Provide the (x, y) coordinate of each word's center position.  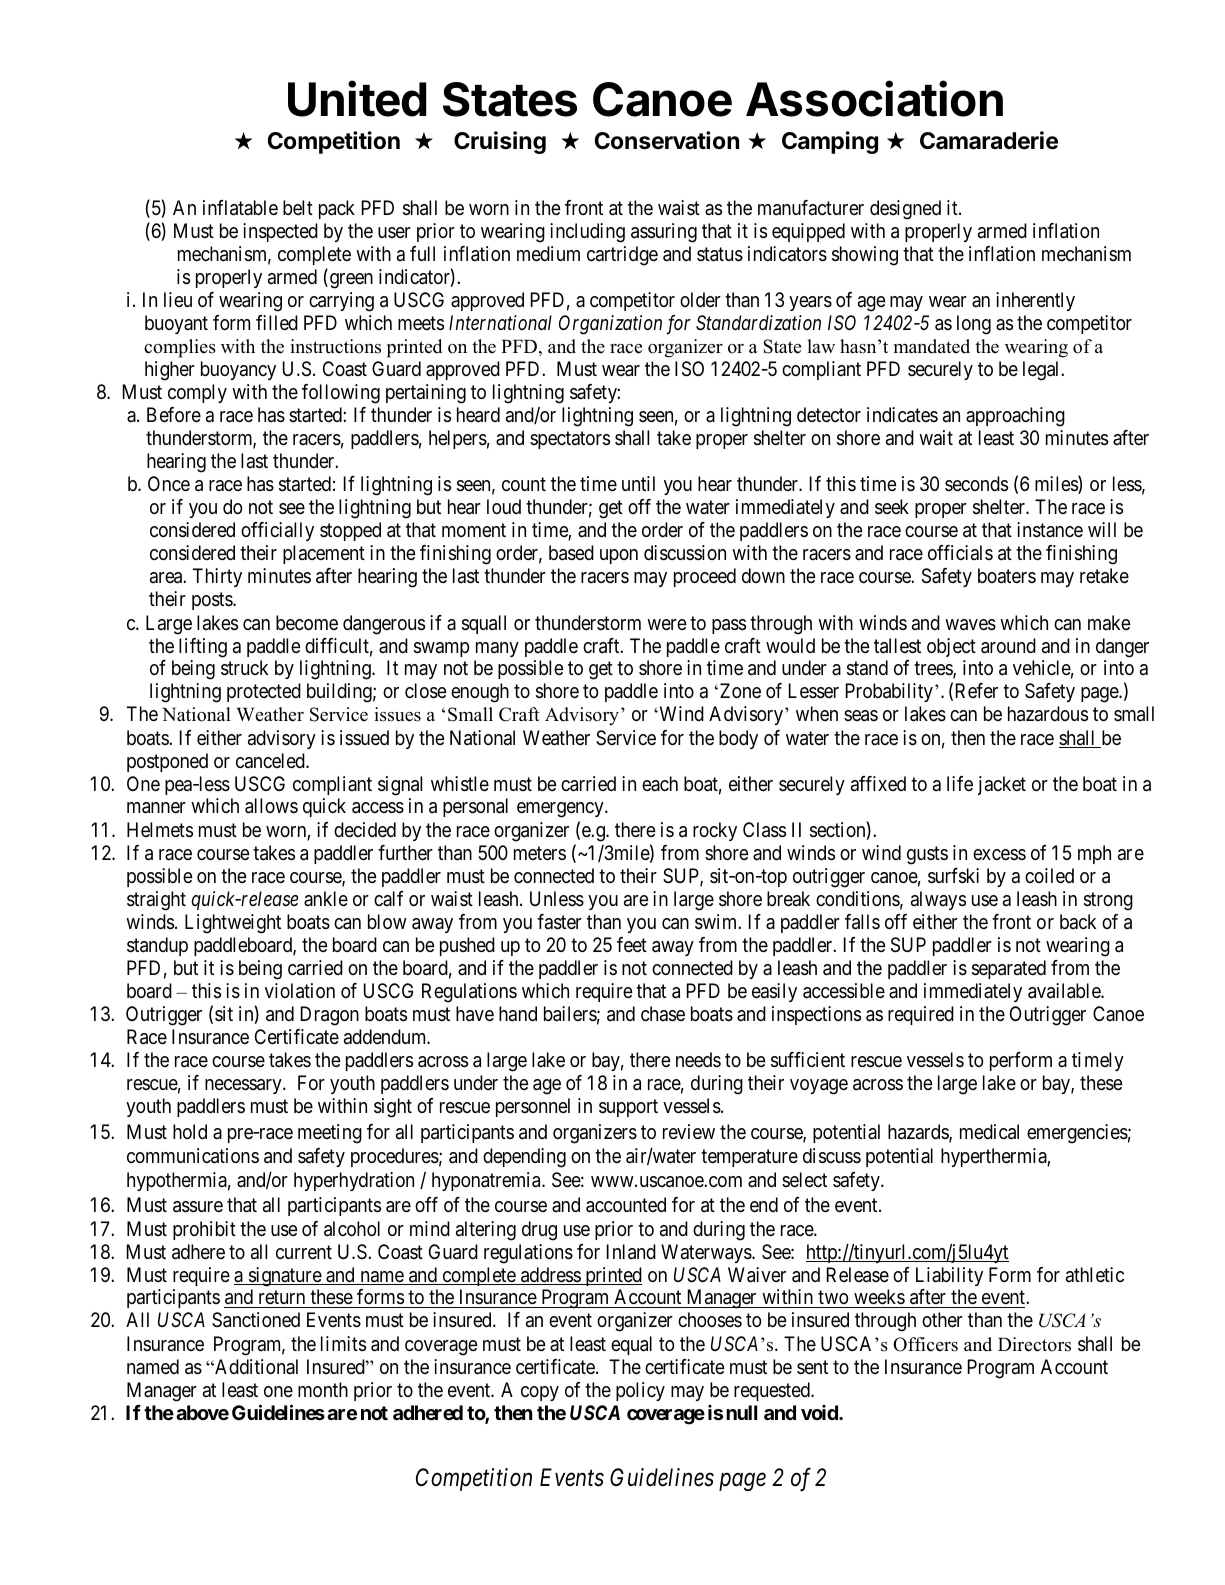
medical (989, 1132)
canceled (271, 761)
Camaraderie (989, 140)
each (660, 784)
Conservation (667, 140)
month (323, 1389)
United (357, 99)
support (628, 1108)
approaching (1015, 417)
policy (640, 1391)
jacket (1002, 785)
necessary (244, 1086)
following (341, 394)
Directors (1034, 1344)
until (638, 483)
